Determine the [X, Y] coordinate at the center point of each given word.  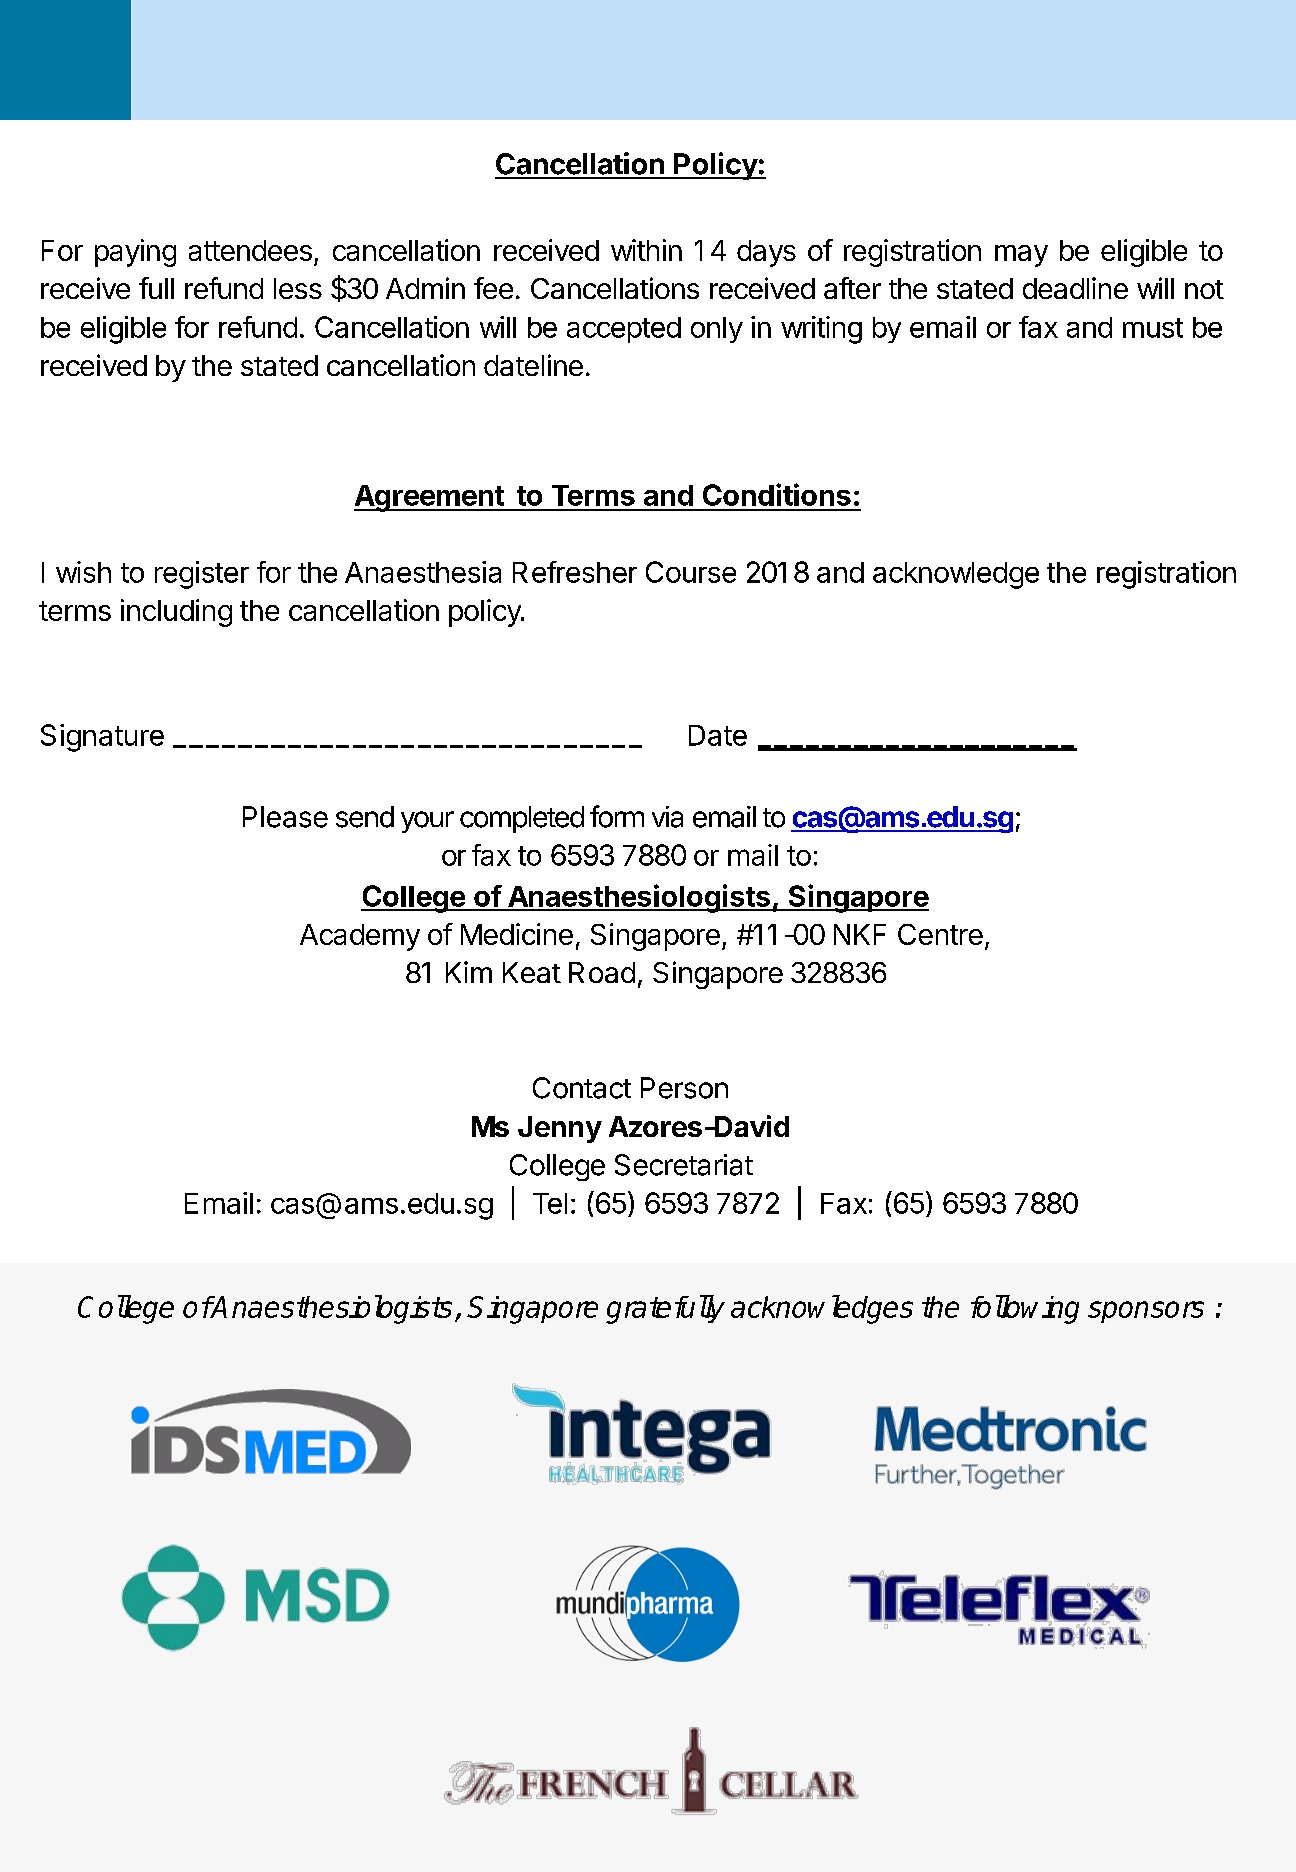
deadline [1075, 288]
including [176, 613]
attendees [250, 250]
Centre [940, 934]
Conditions [777, 494]
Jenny [560, 1129]
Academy [360, 937]
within [646, 250]
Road [602, 972]
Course [691, 572]
